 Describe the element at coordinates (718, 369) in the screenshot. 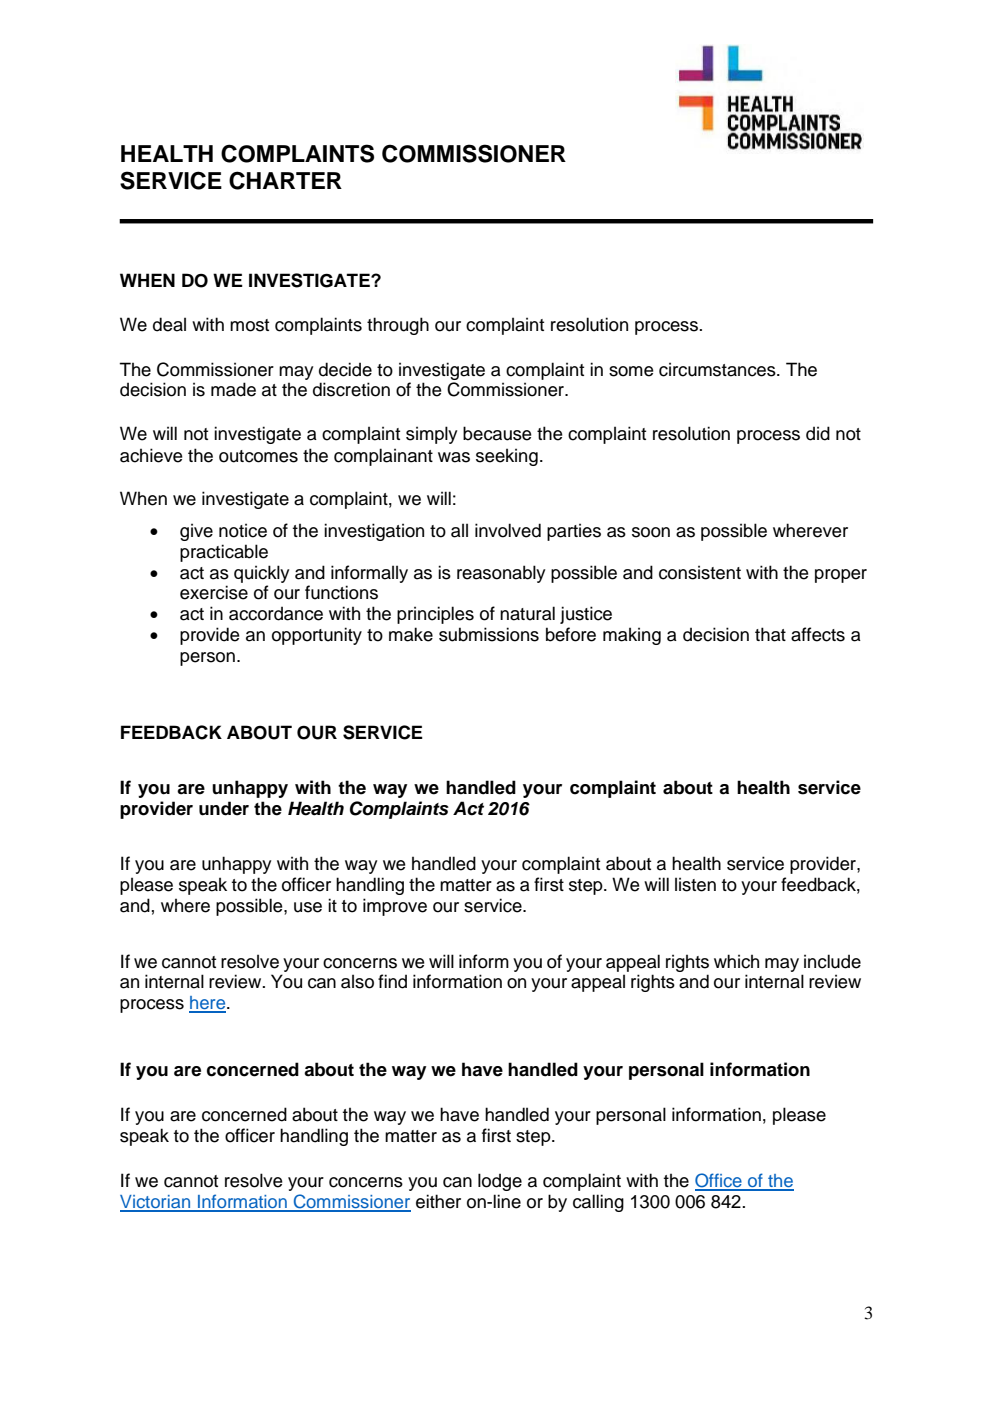

I see `circumstances` at that location.
